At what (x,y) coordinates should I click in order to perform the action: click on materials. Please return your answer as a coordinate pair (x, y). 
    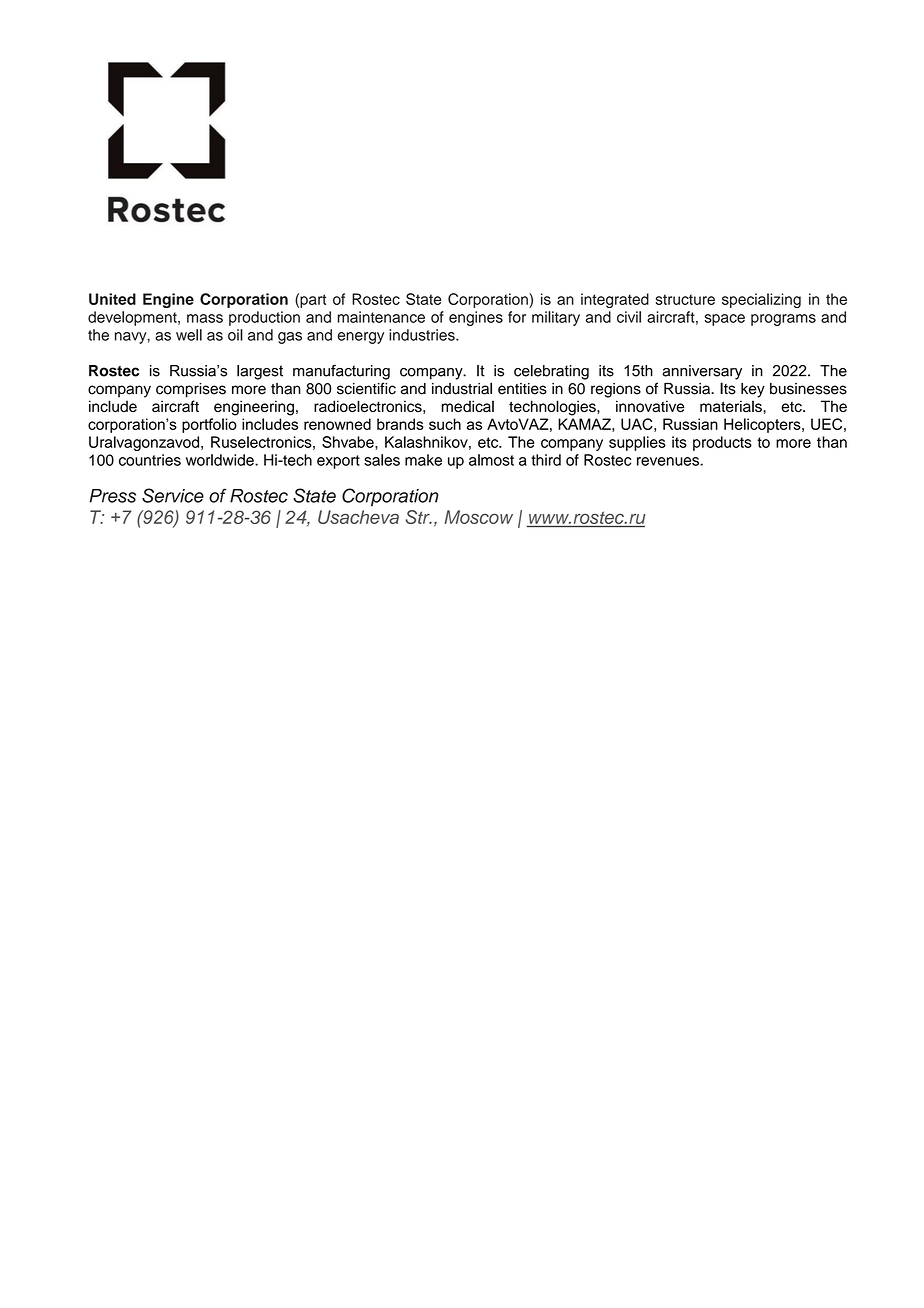
    Looking at the image, I should click on (732, 406).
